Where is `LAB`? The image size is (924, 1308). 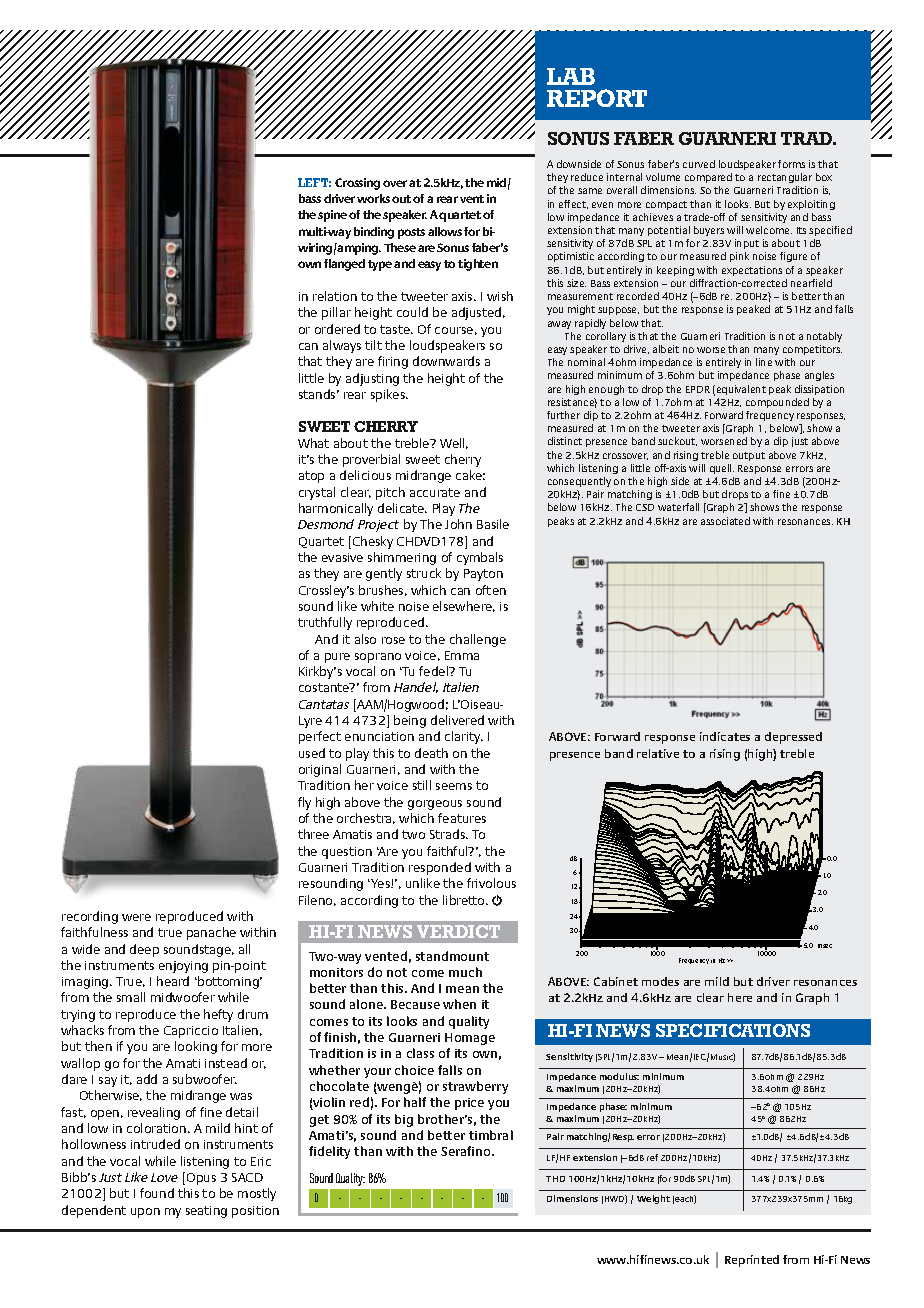
LAB is located at coordinates (571, 76).
